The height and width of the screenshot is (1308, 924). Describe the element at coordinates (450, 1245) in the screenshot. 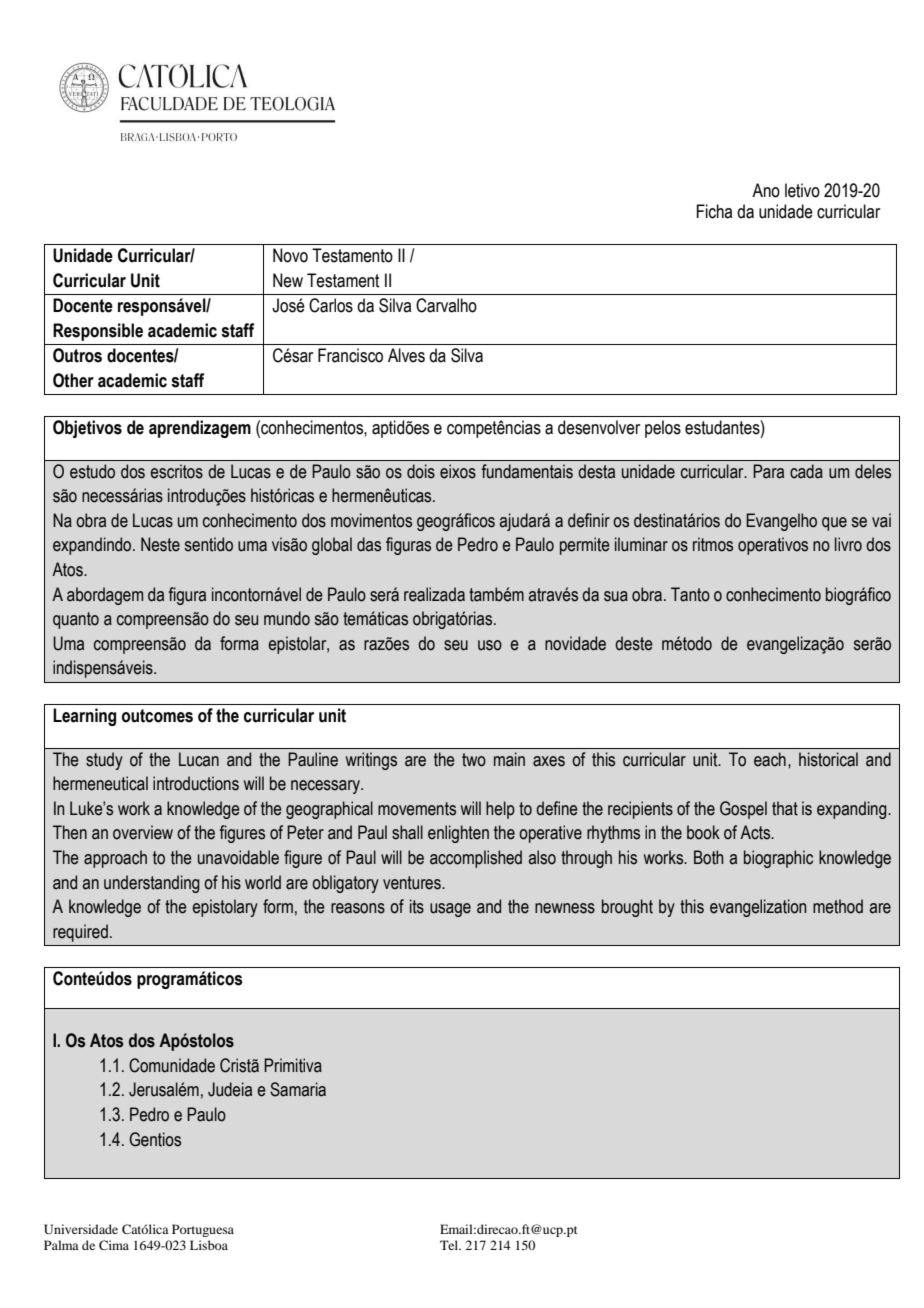

I see `Tel` at that location.
